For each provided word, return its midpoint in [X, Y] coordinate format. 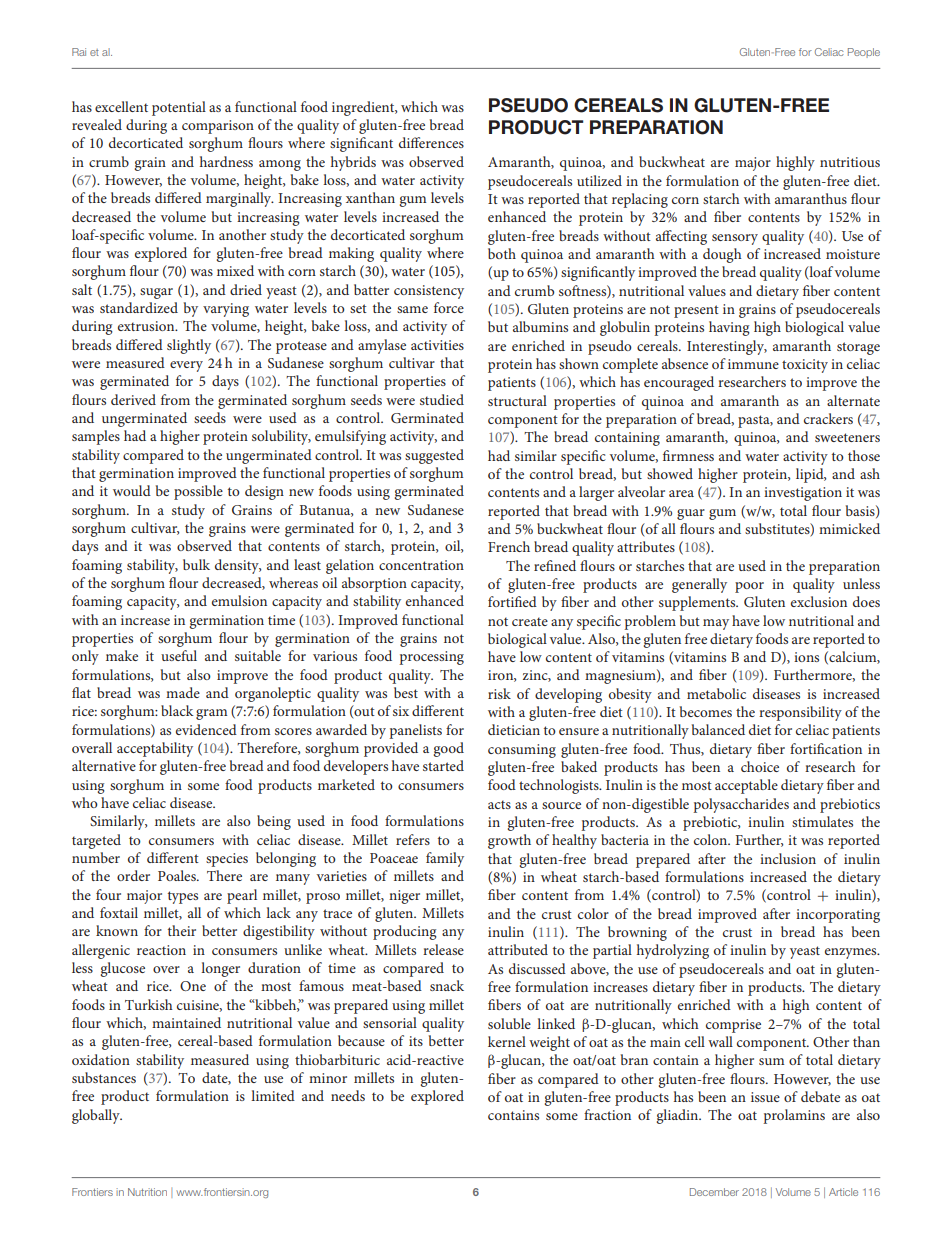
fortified [512, 601]
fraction [607, 1114]
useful [179, 655]
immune [753, 364]
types [183, 897]
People [864, 53]
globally [97, 1116]
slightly [189, 346]
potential [179, 108]
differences [431, 142]
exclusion [819, 601]
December [714, 1192]
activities [437, 345]
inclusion [788, 858]
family [445, 859]
